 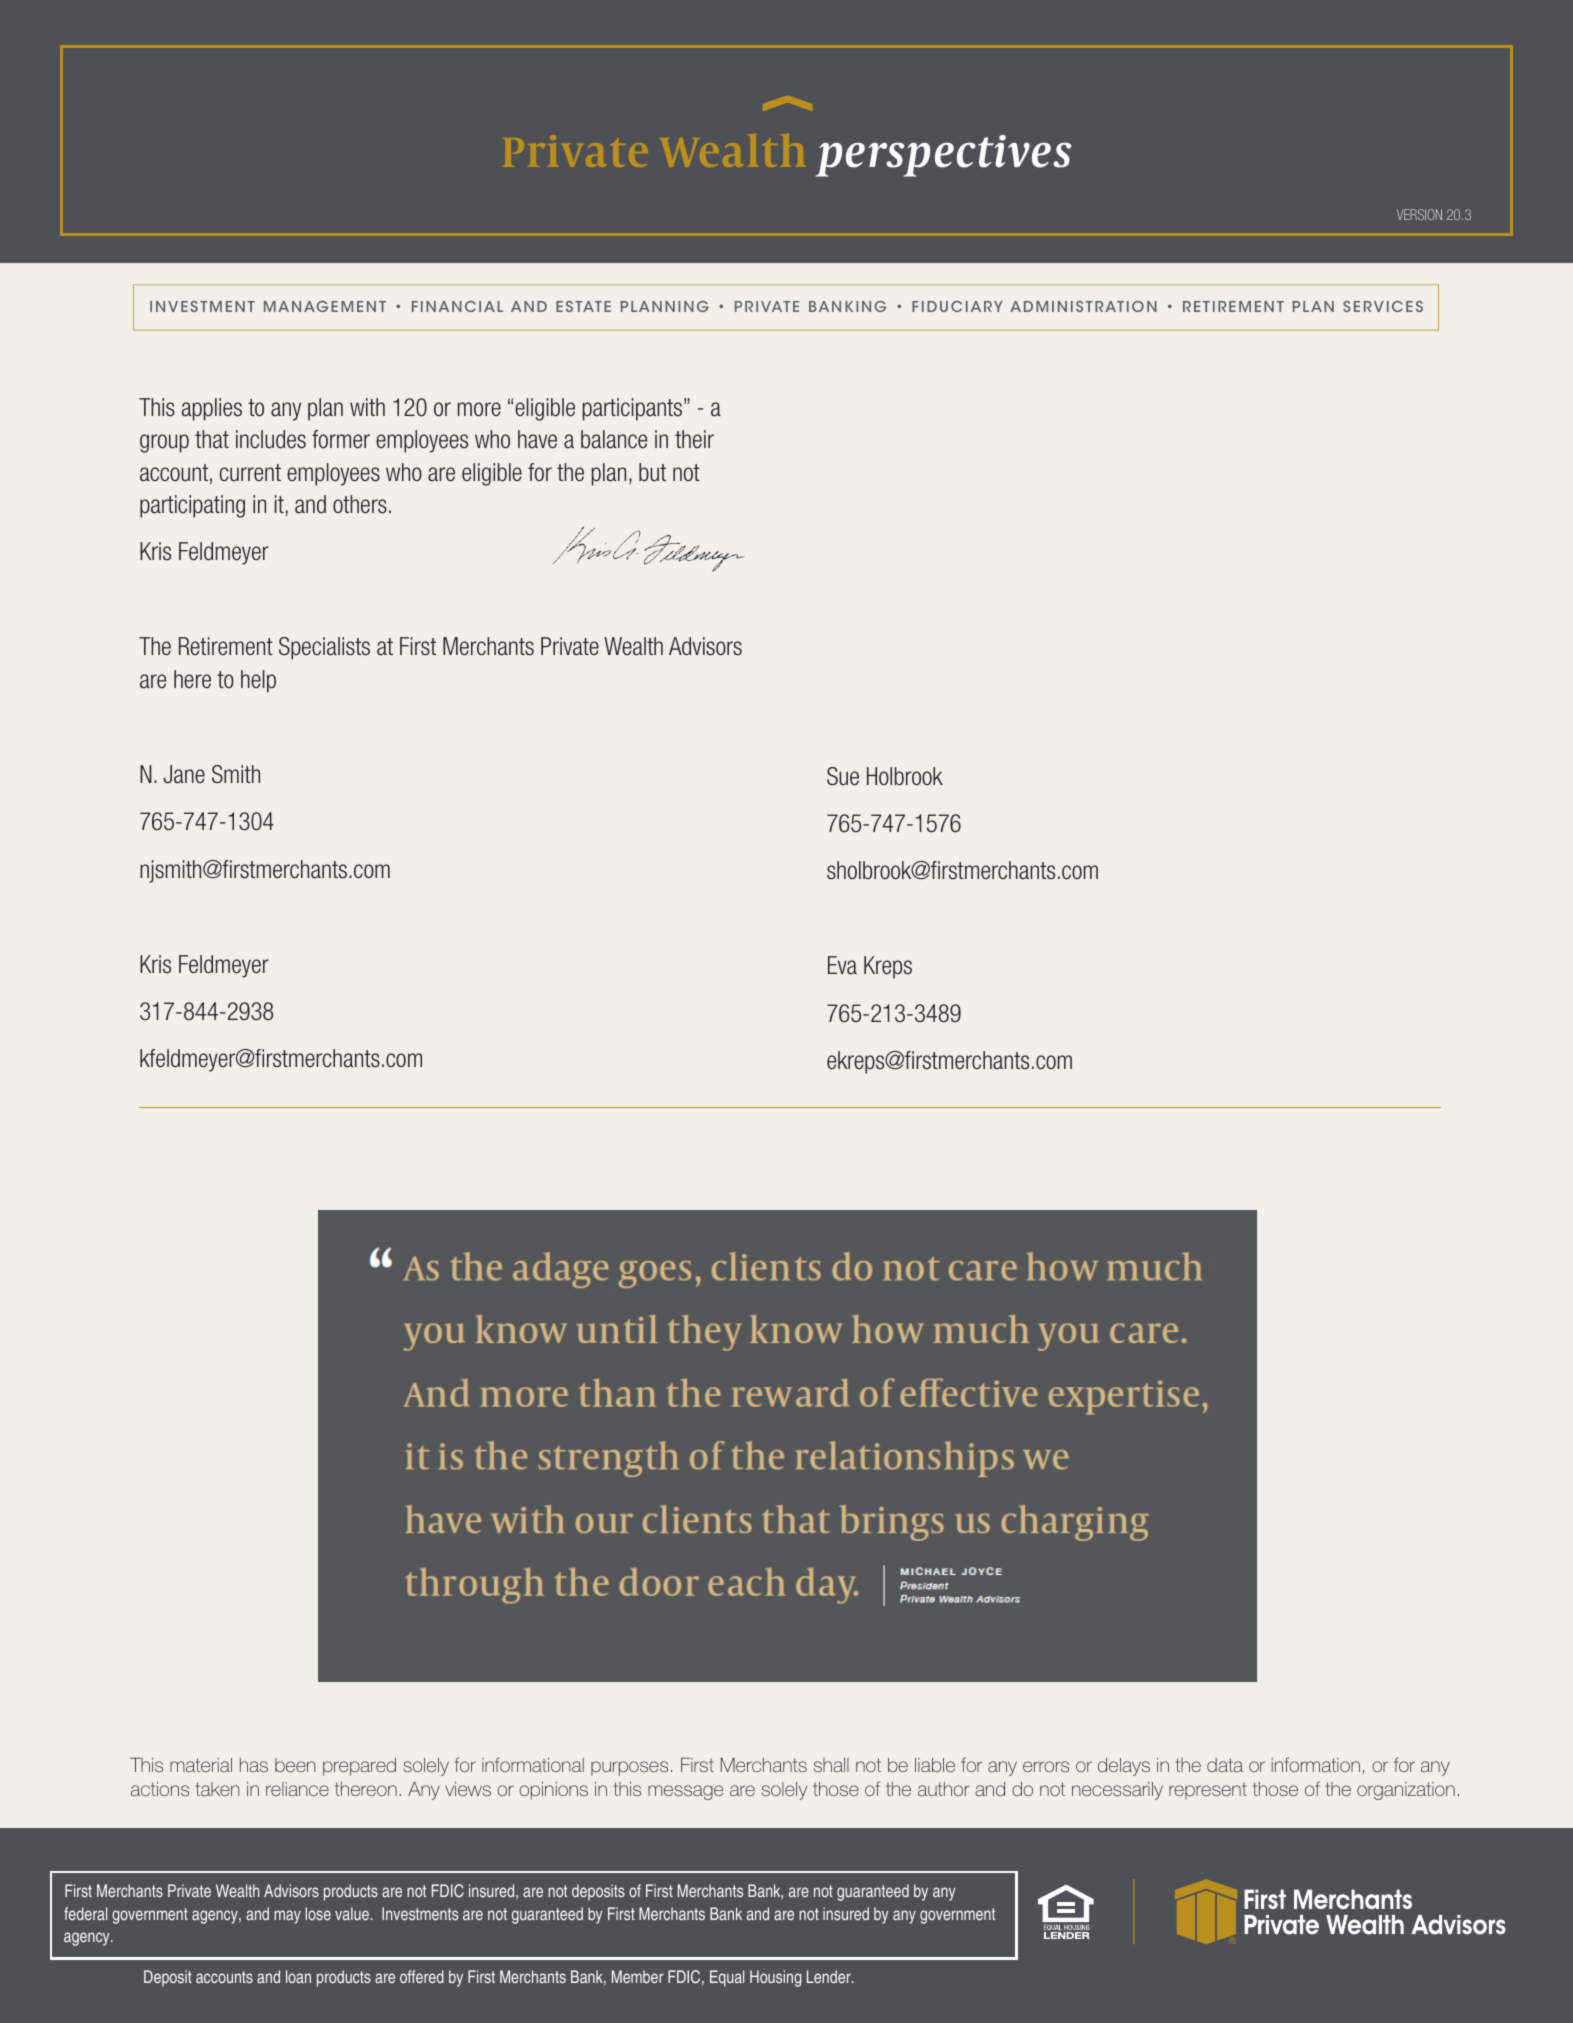 What do you see at coordinates (842, 965) in the screenshot?
I see `Eva` at bounding box center [842, 965].
